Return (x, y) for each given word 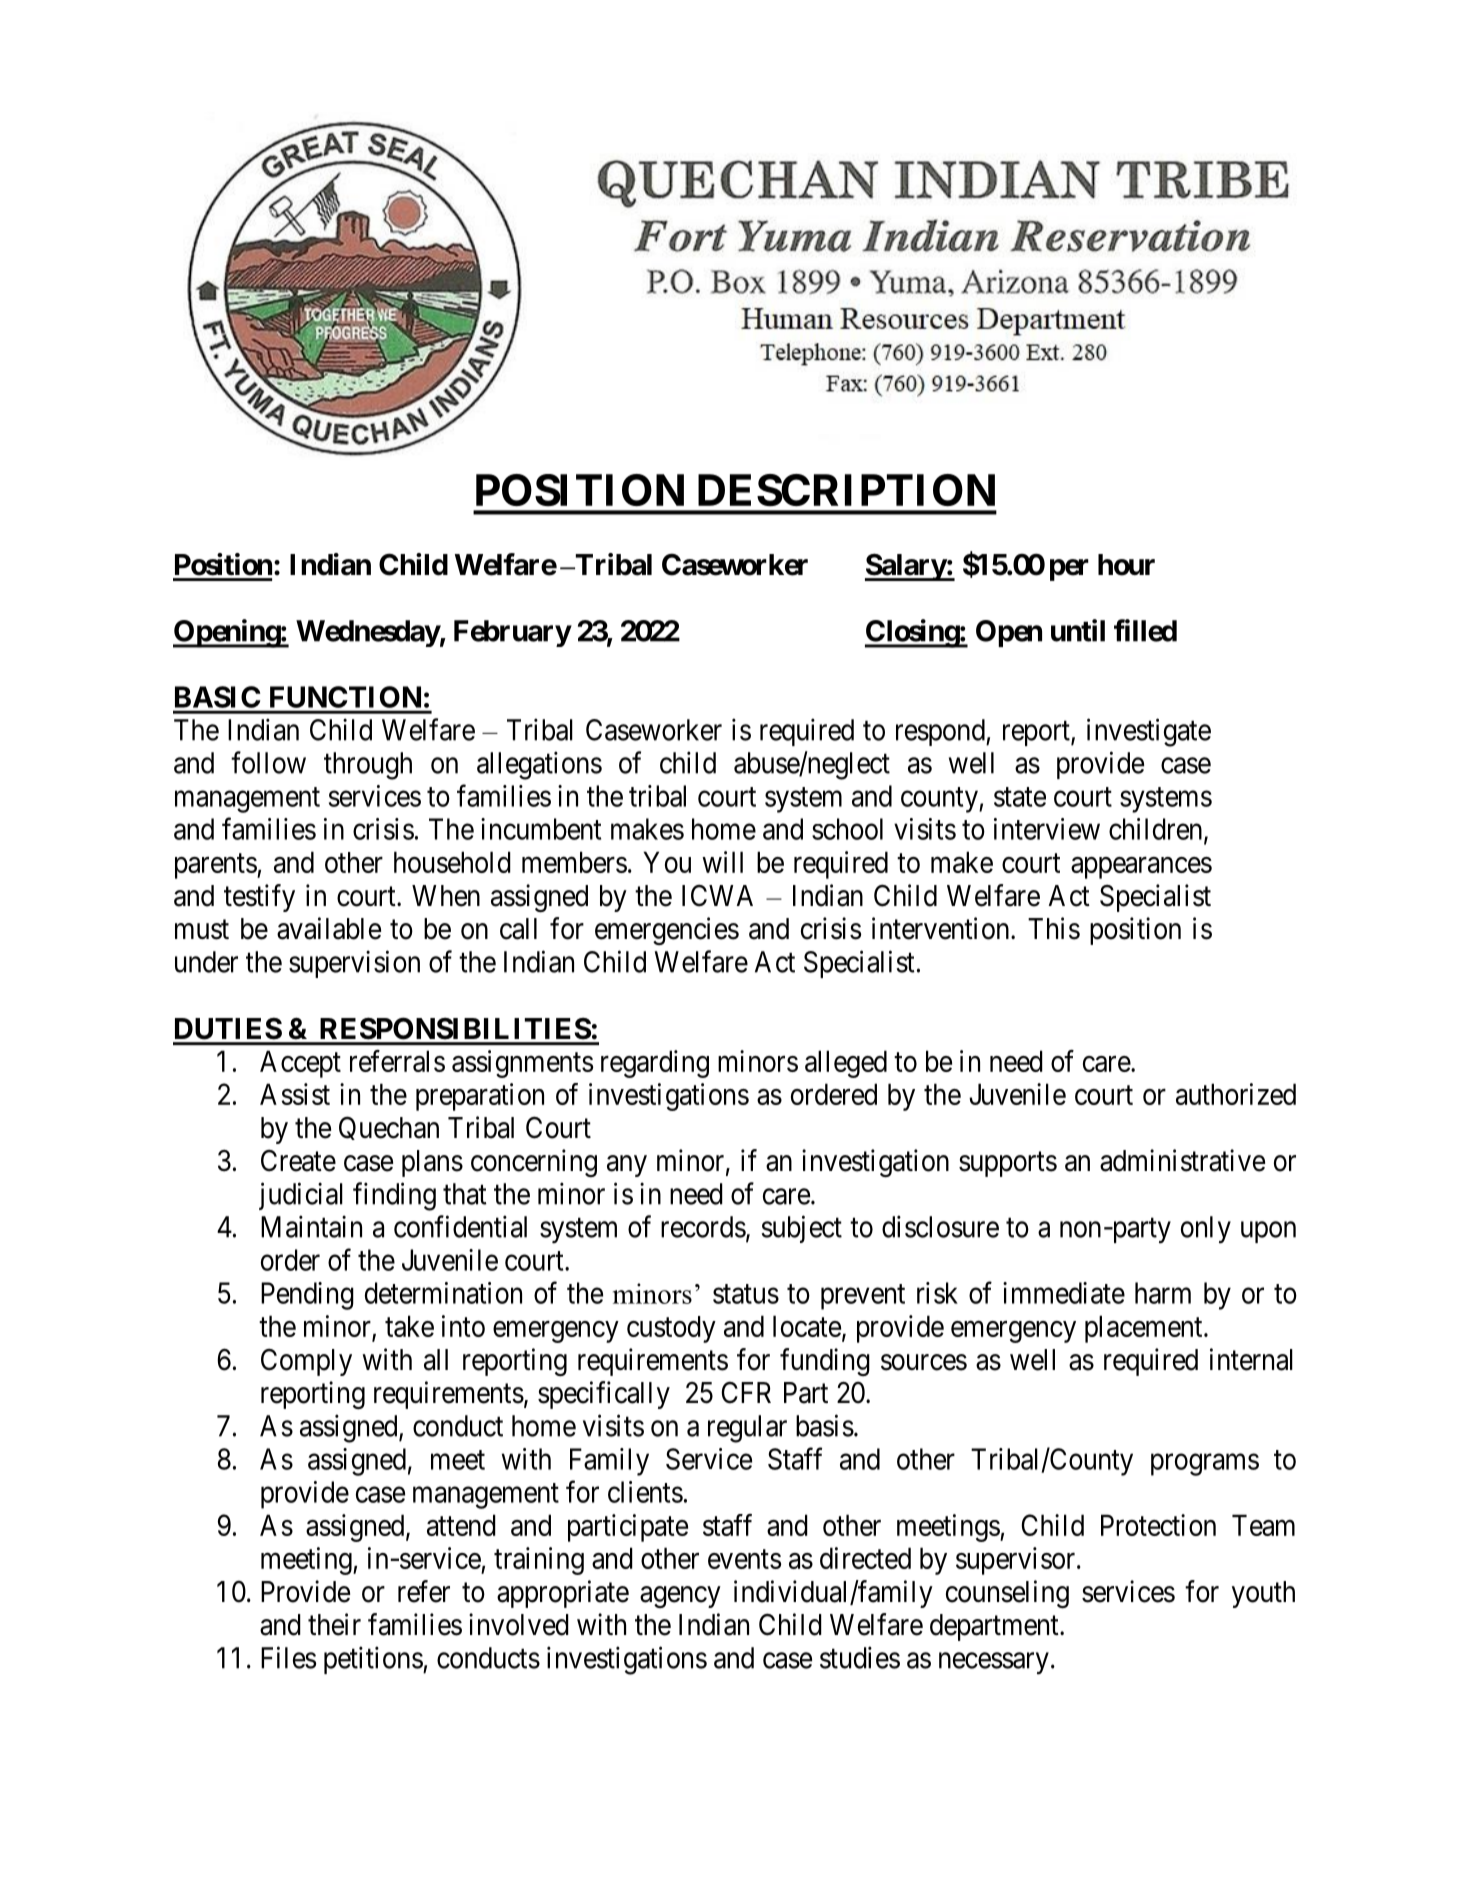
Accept (300, 1064)
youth (1263, 1594)
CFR (746, 1393)
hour (1126, 565)
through (368, 766)
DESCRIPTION (846, 490)
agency (680, 1597)
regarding (655, 1064)
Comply (306, 1362)
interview (1047, 829)
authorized (1236, 1094)
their (334, 1624)
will (722, 862)
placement (1145, 1329)
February (512, 633)
